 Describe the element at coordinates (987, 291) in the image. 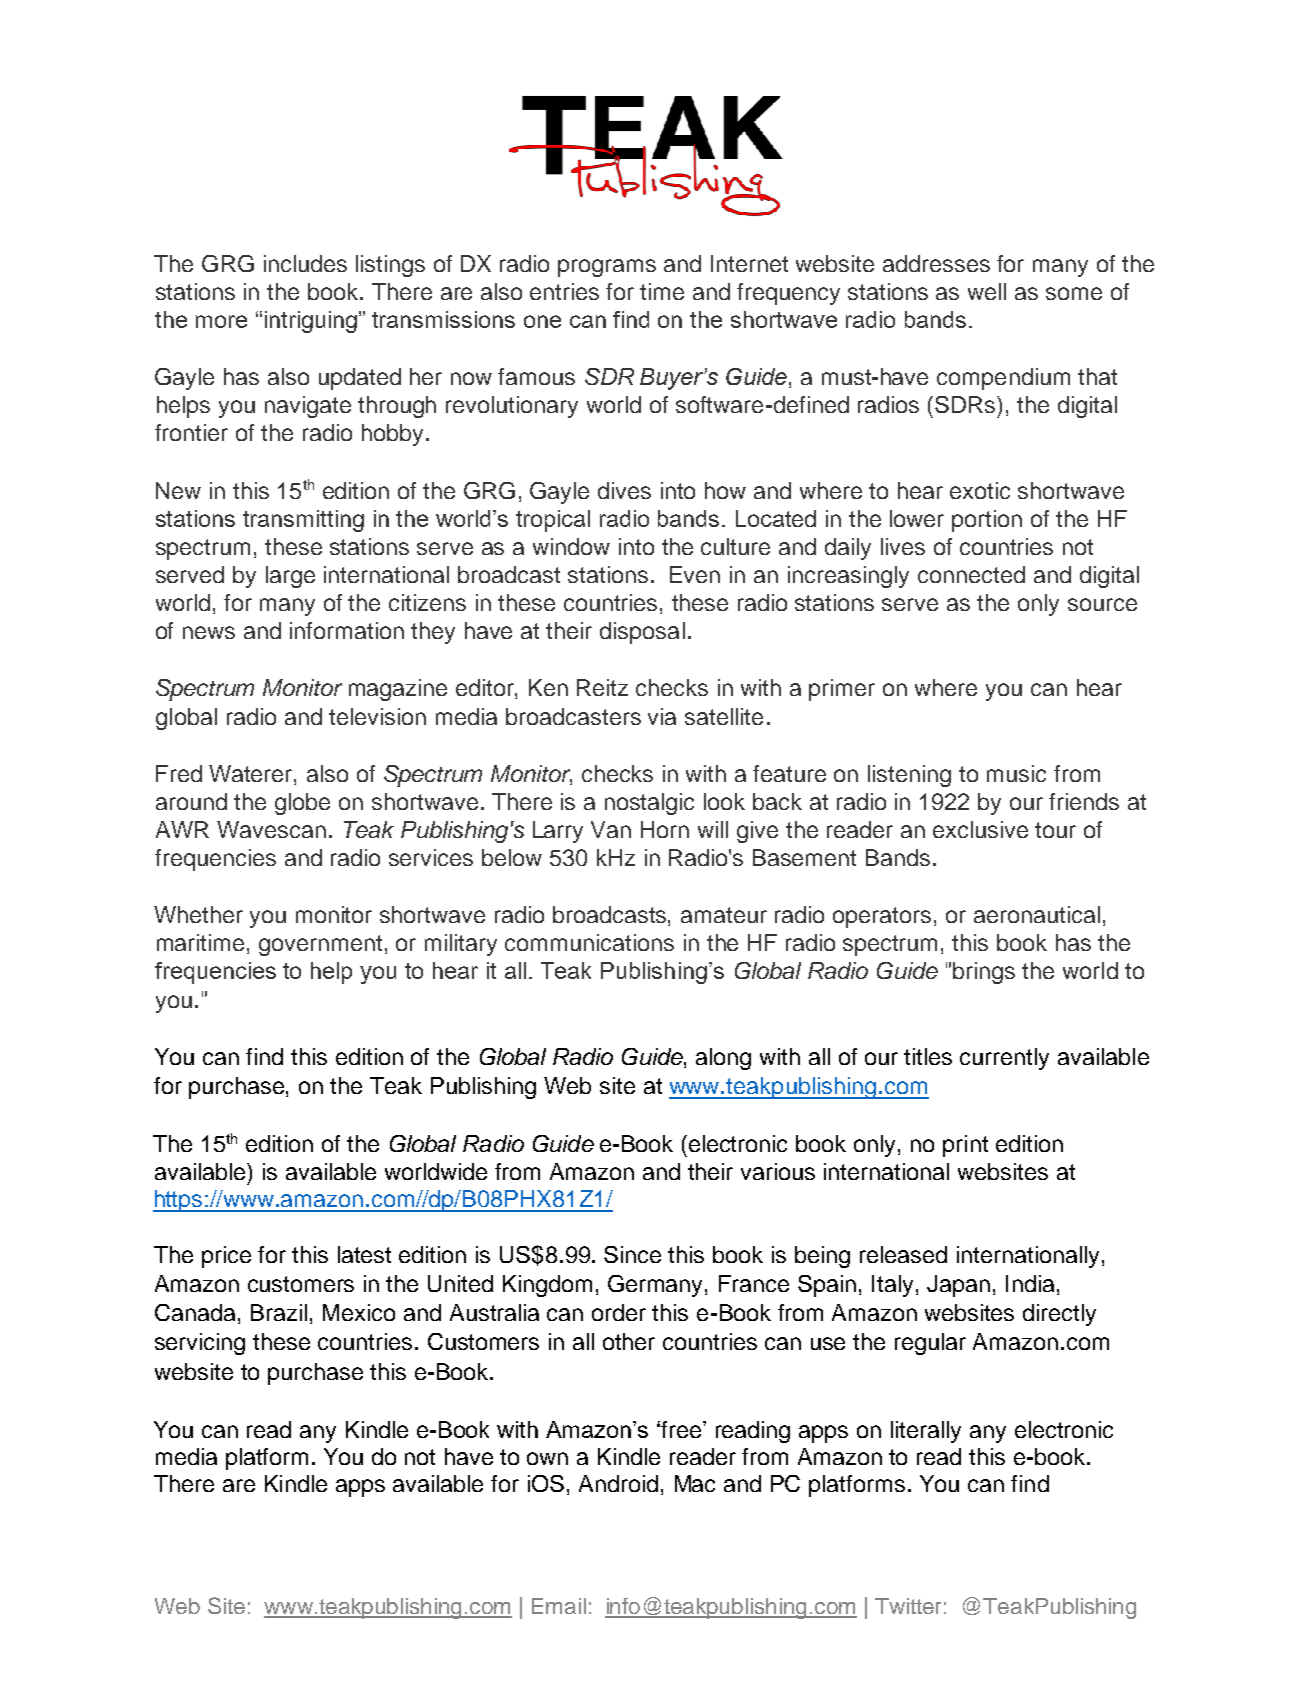

I see `well` at that location.
